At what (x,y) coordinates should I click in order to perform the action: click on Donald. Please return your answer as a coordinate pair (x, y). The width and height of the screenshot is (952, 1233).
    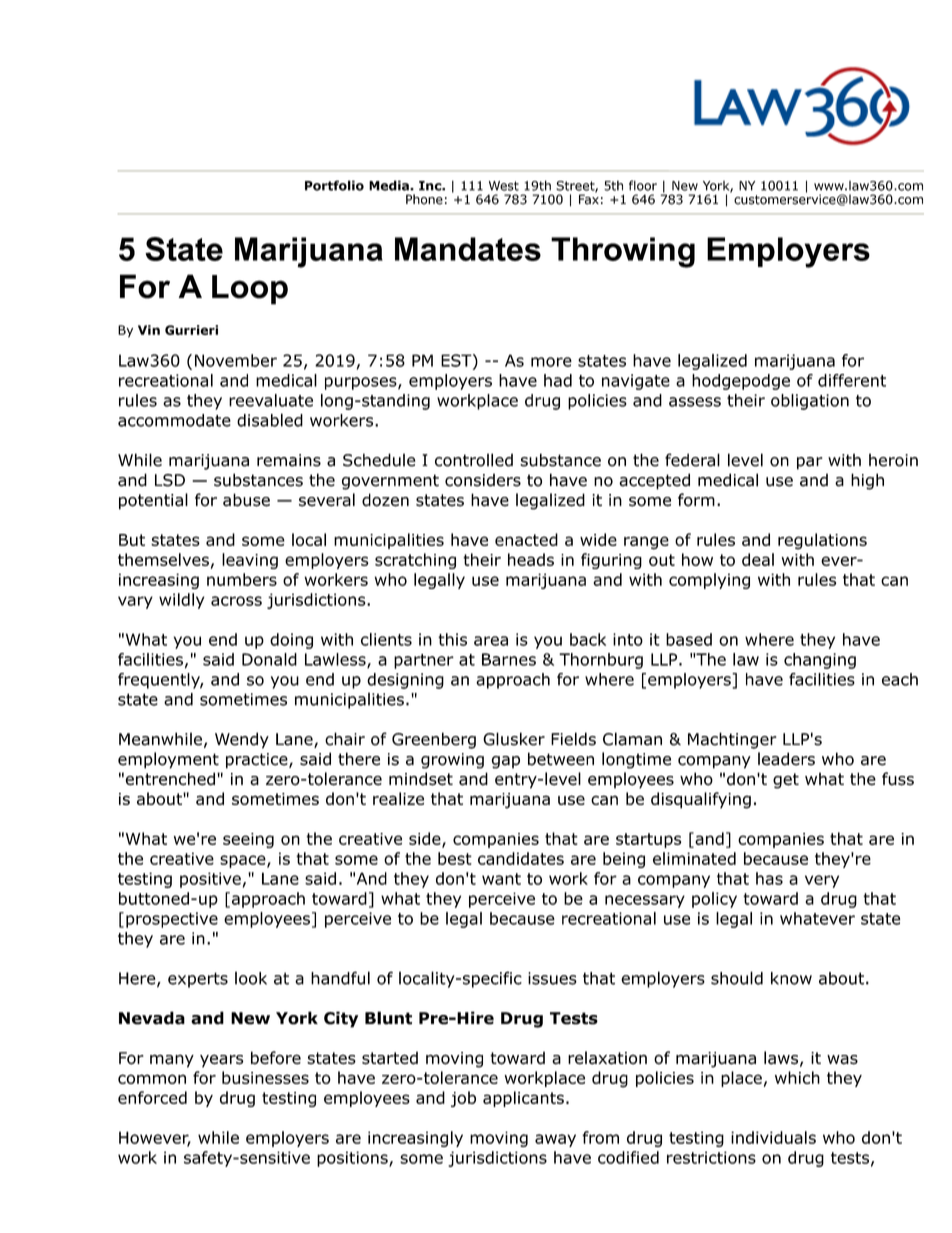
    Looking at the image, I should click on (269, 659).
